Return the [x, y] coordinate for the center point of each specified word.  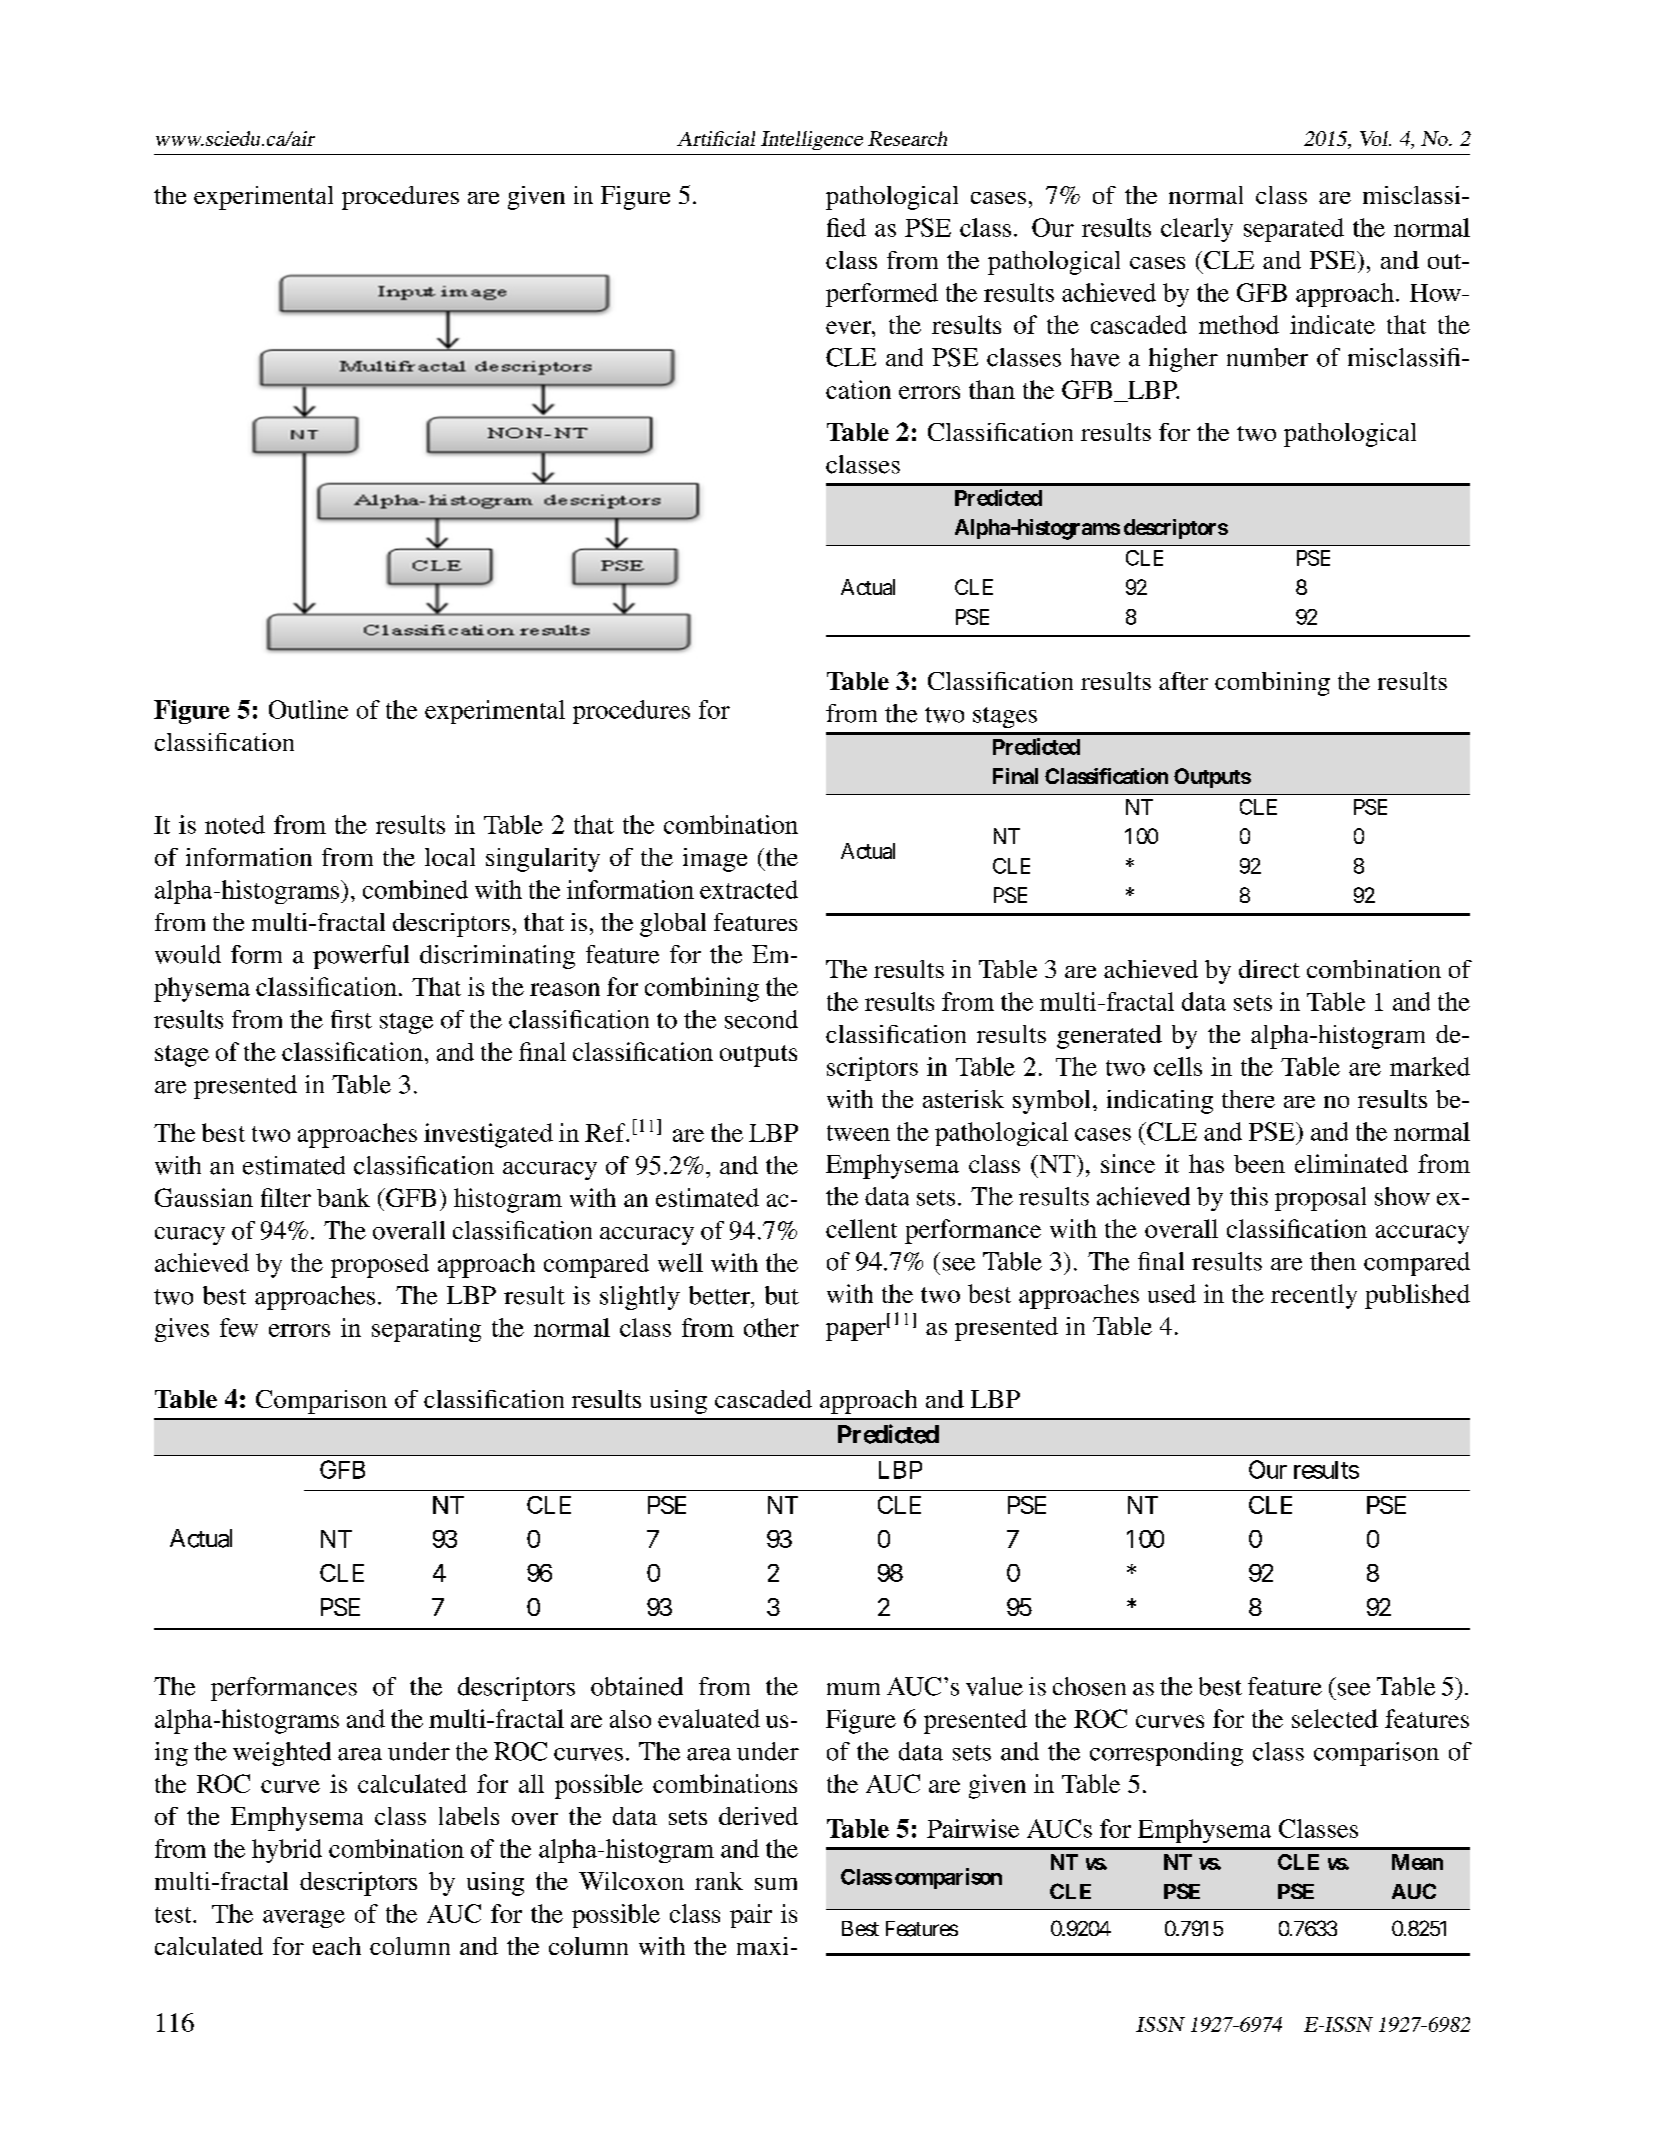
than [992, 389]
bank [343, 1197]
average [304, 1919]
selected [1335, 1718]
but [782, 1295]
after [1183, 681]
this [1249, 1196]
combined [415, 889]
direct [1269, 969]
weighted [282, 1754]
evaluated [709, 1718]
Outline [308, 709]
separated [1294, 230]
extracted [749, 889]
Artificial [716, 138]
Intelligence [812, 140]
